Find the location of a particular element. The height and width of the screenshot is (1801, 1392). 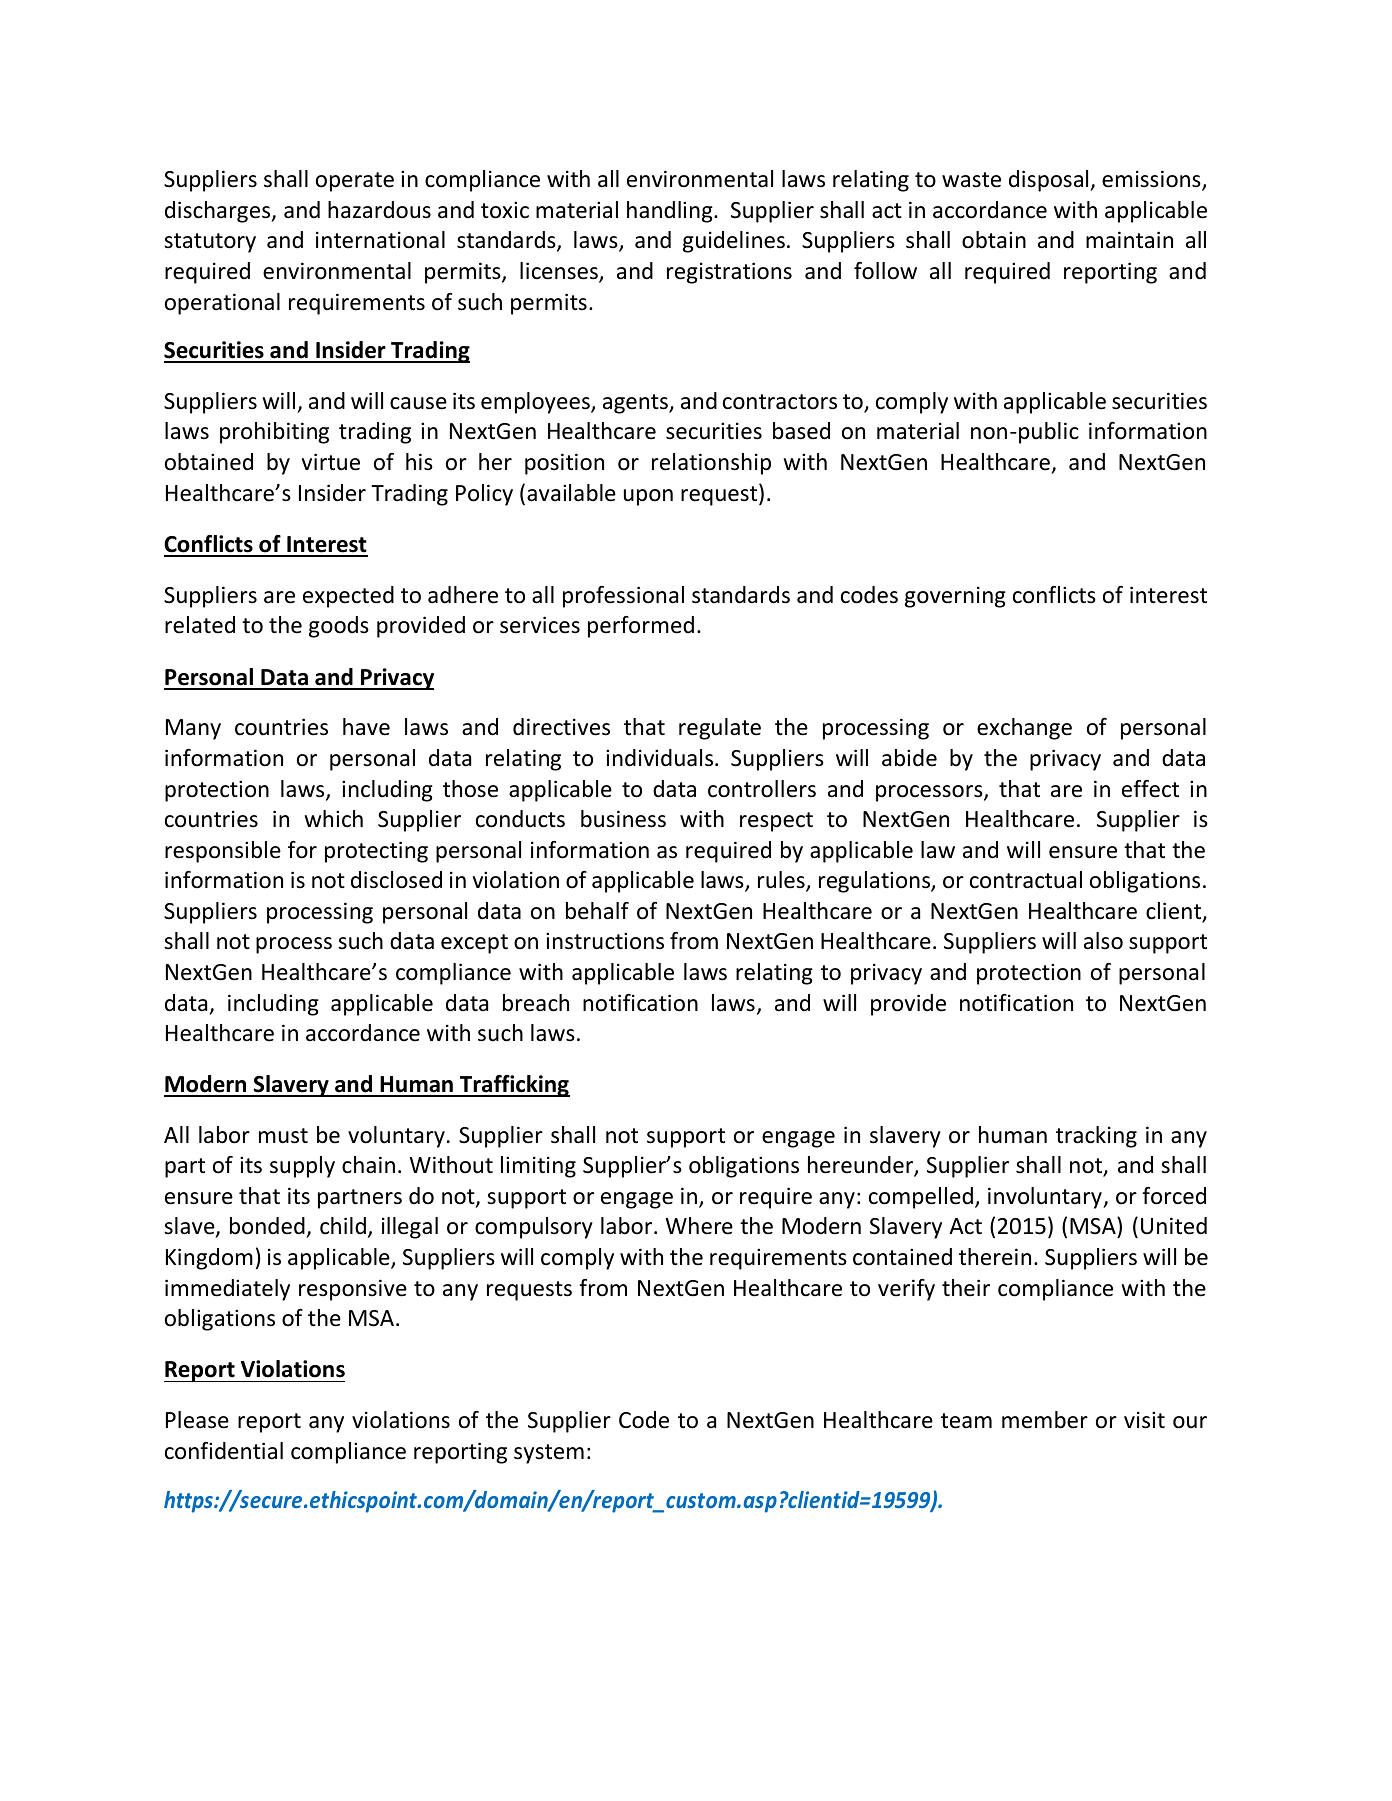

hazardous is located at coordinates (379, 210).
